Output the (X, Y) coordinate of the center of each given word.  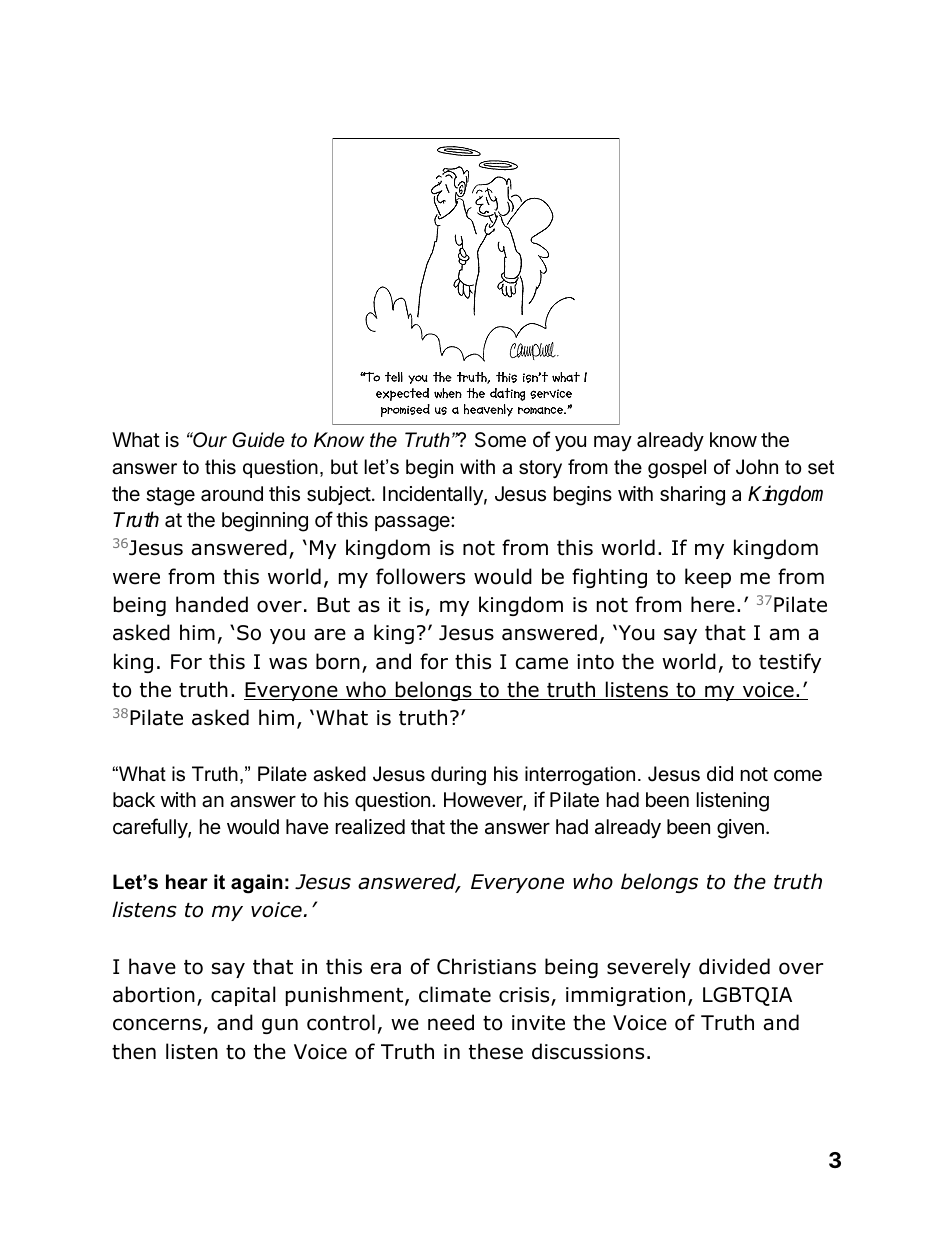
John (757, 467)
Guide (258, 440)
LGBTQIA (747, 996)
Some (500, 440)
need (451, 1022)
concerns (158, 1026)
